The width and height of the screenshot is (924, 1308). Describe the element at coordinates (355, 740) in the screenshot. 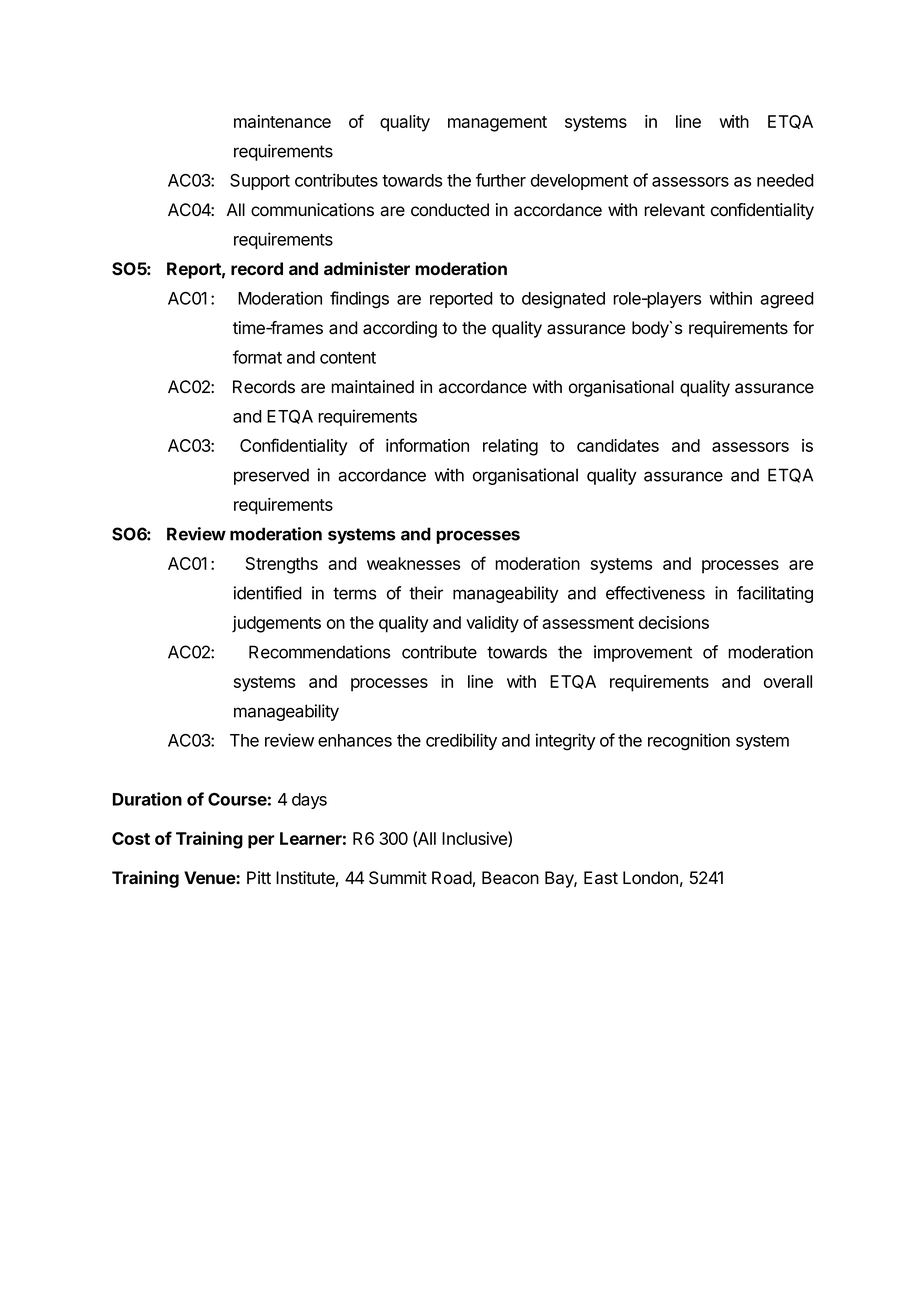

I see `enhances` at that location.
